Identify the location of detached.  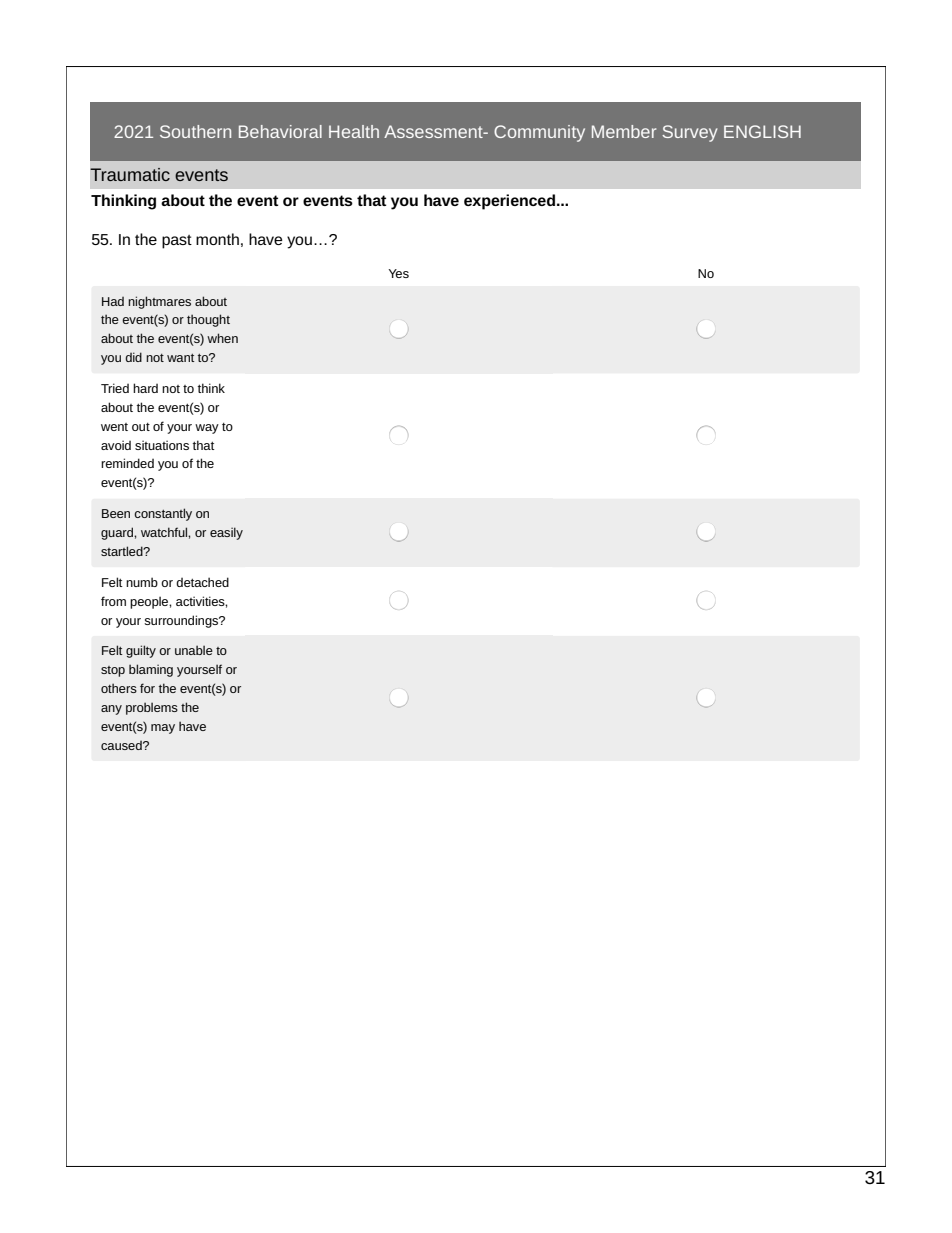
(202, 582).
